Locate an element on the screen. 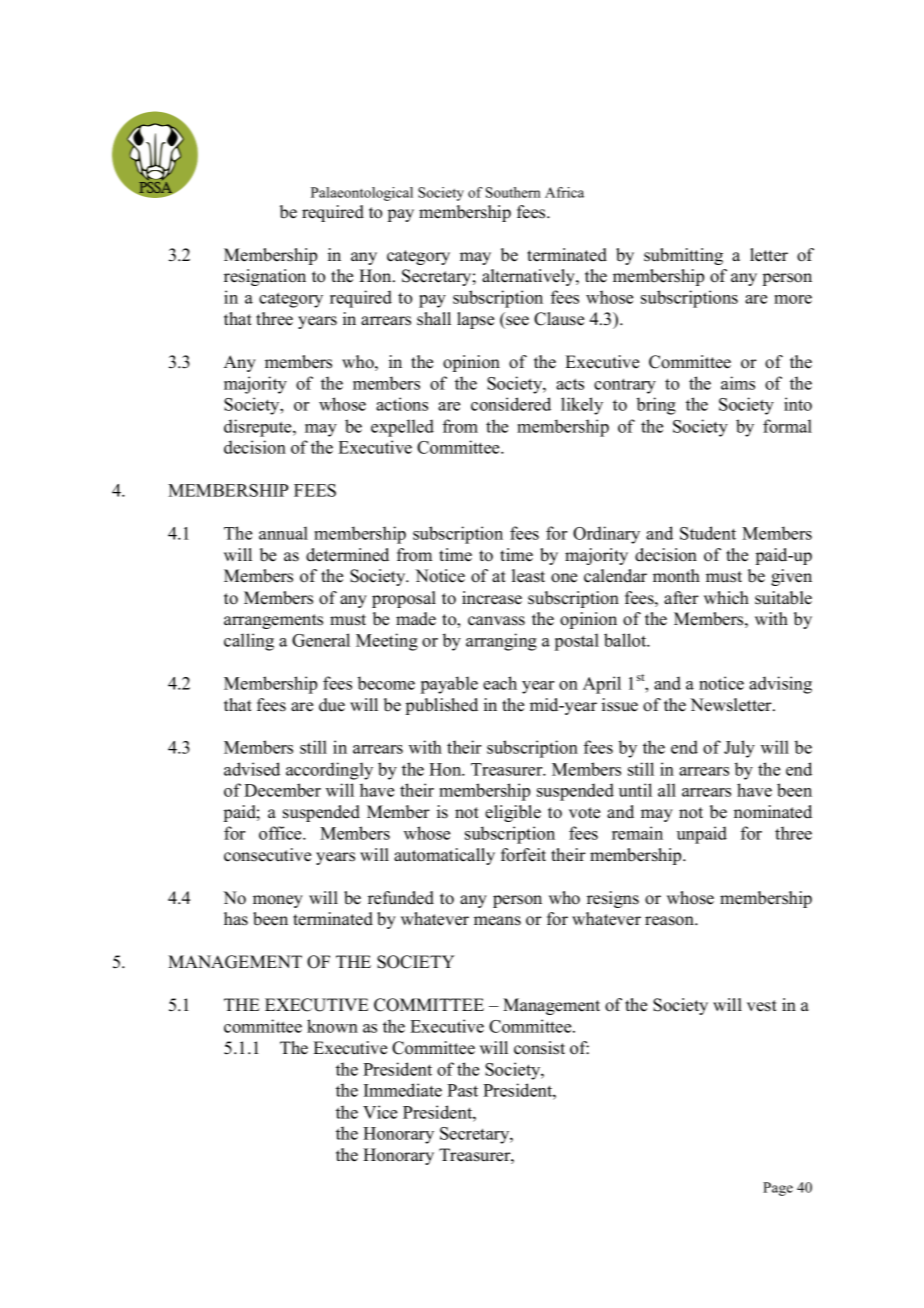 This screenshot has width=924, height=1308. Past is located at coordinates (462, 1090).
